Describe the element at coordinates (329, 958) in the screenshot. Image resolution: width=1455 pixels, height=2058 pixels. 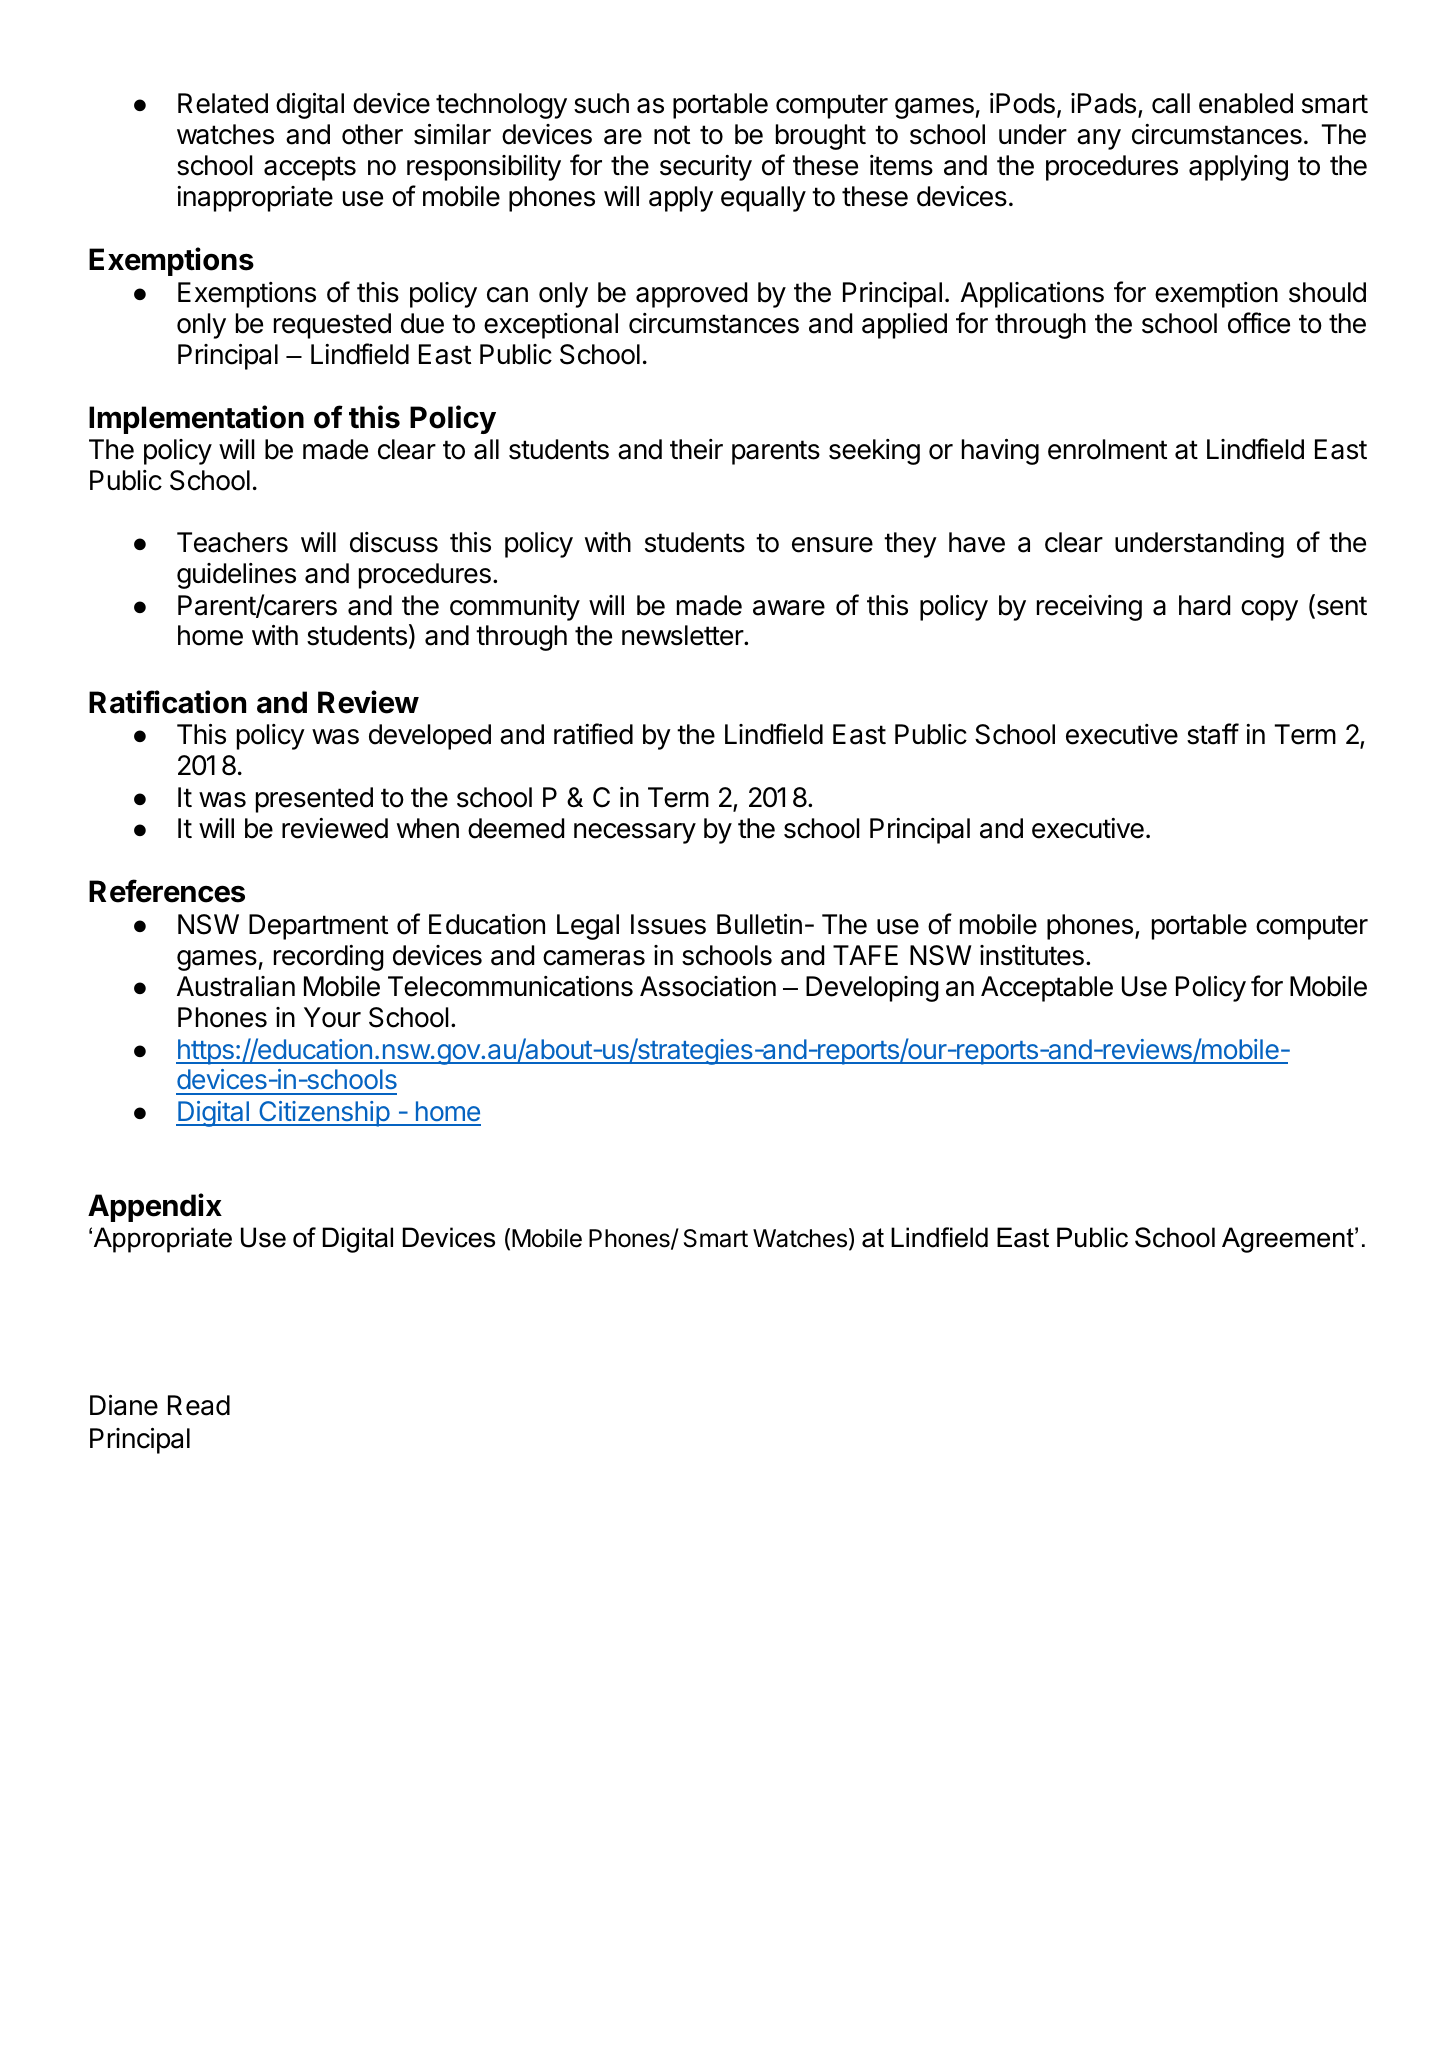
I see `recording` at that location.
